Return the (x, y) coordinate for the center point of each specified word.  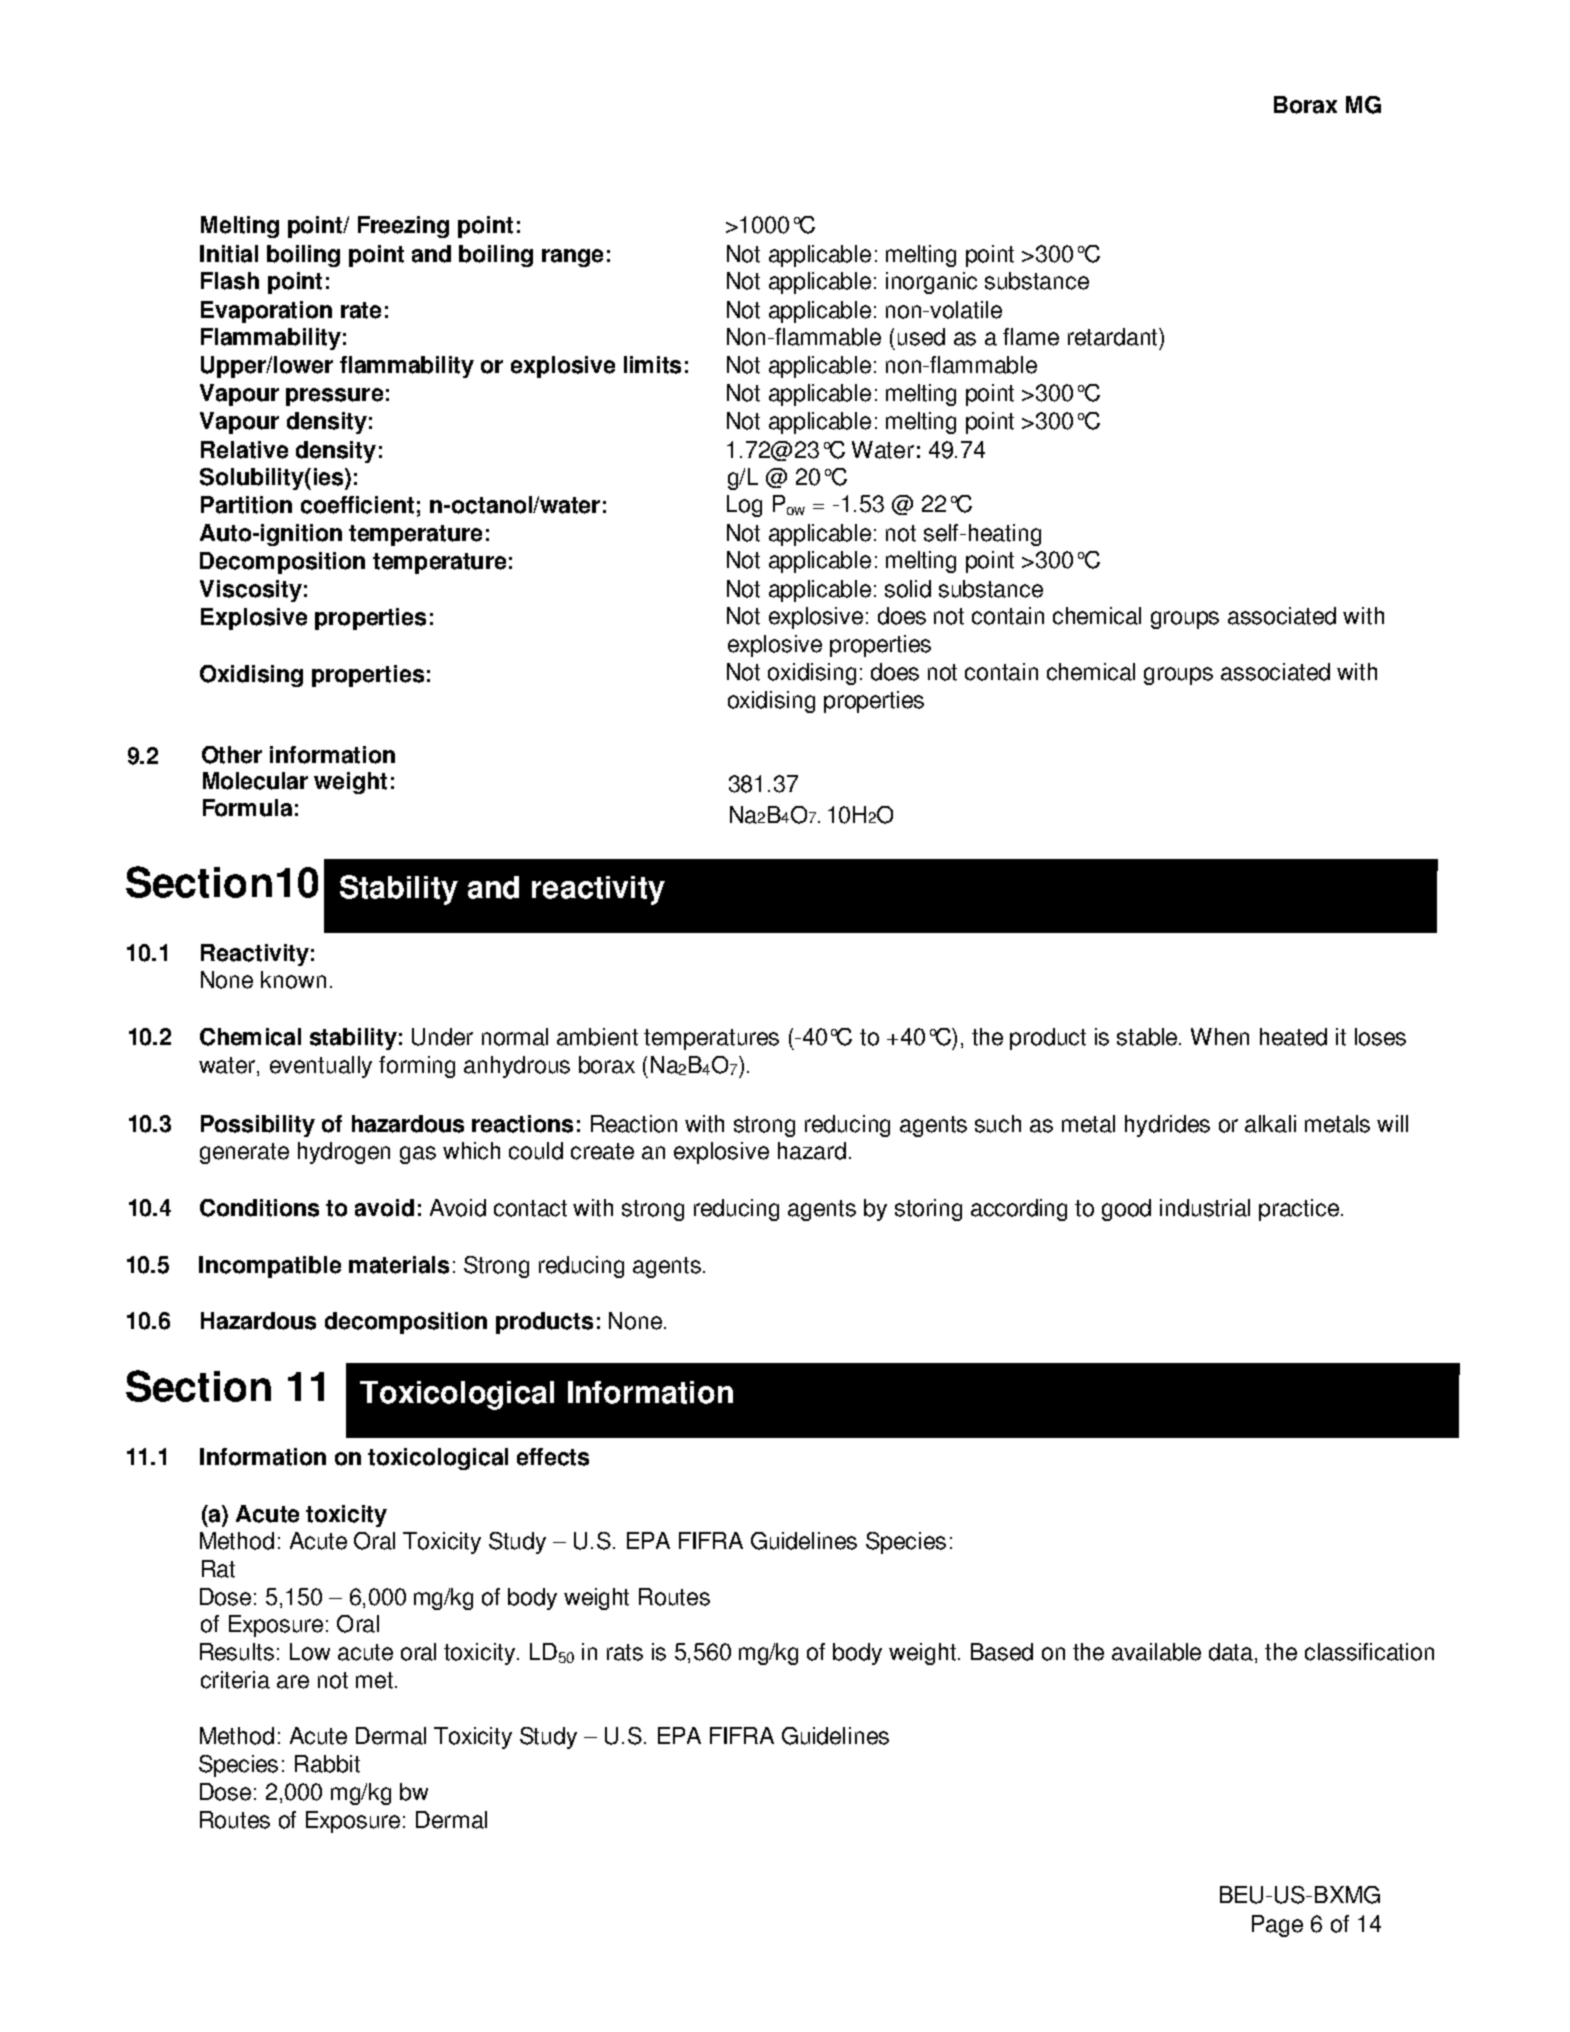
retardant (1114, 337)
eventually (321, 1067)
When (1220, 1037)
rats (625, 1652)
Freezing (403, 227)
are (293, 1682)
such (998, 1124)
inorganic (931, 283)
